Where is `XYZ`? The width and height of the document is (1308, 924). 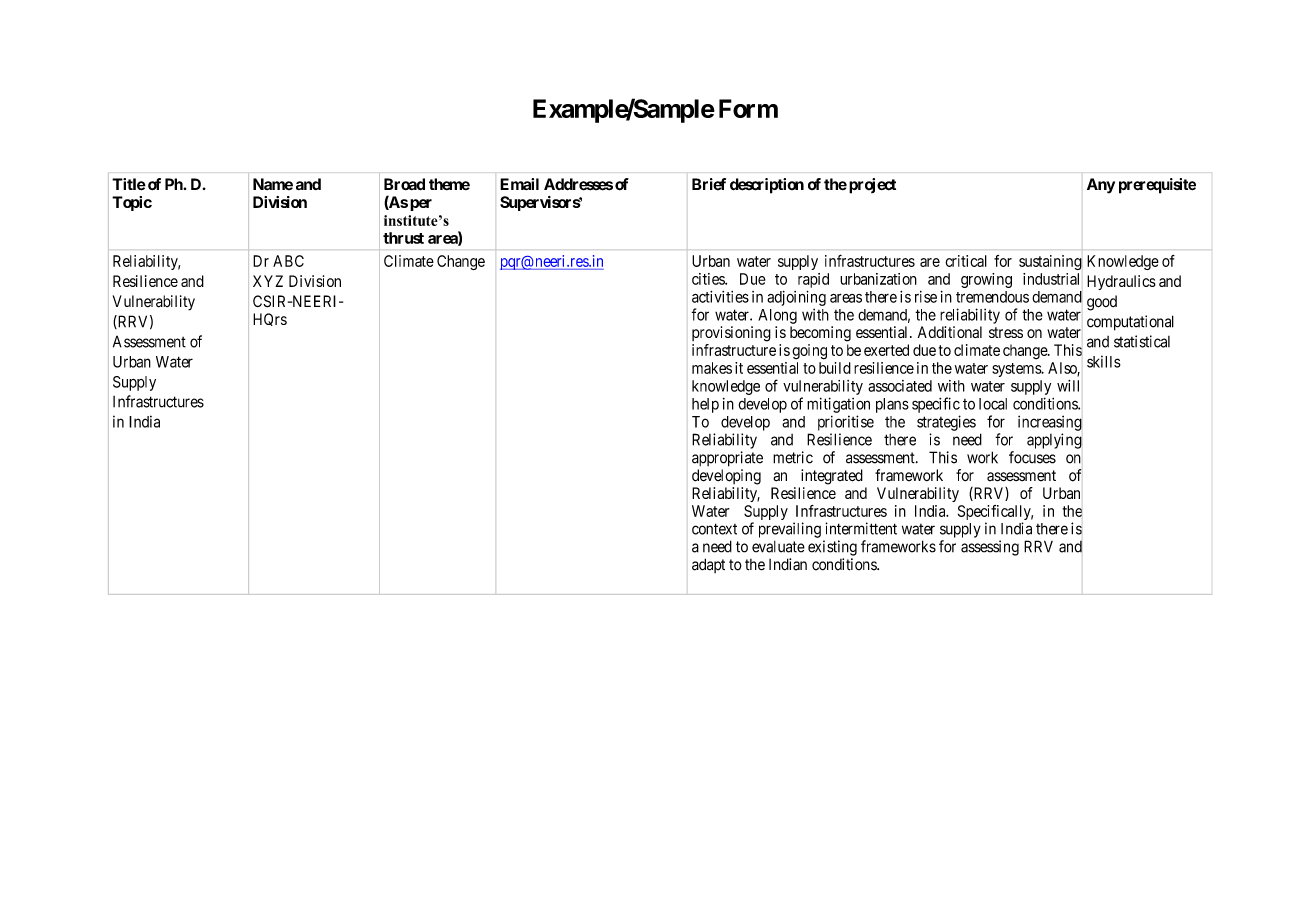 XYZ is located at coordinates (268, 281).
